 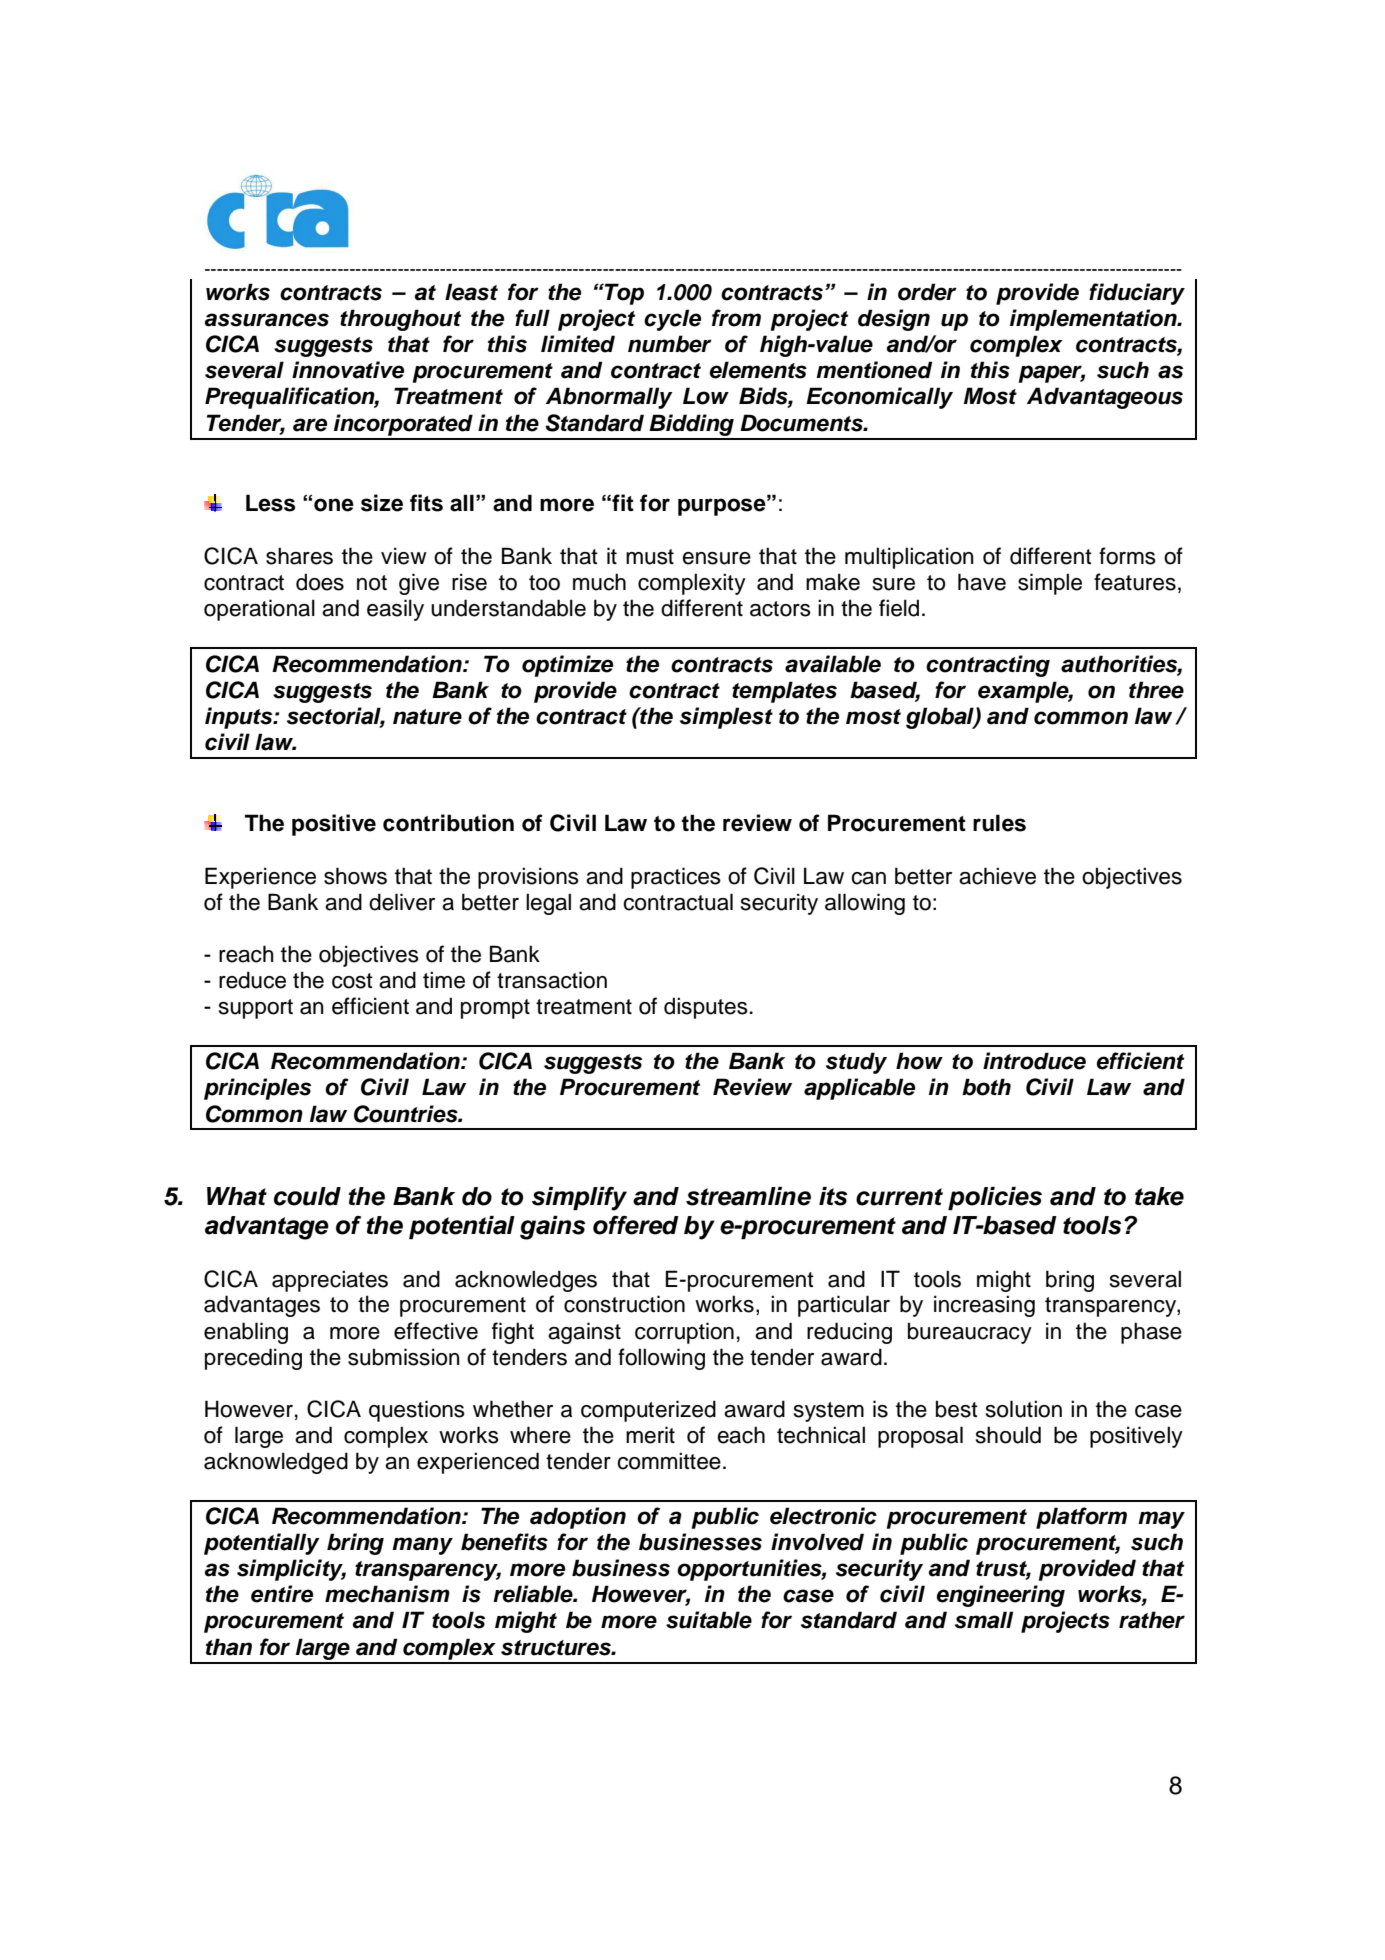 I want to click on appreciates, so click(x=330, y=1281).
